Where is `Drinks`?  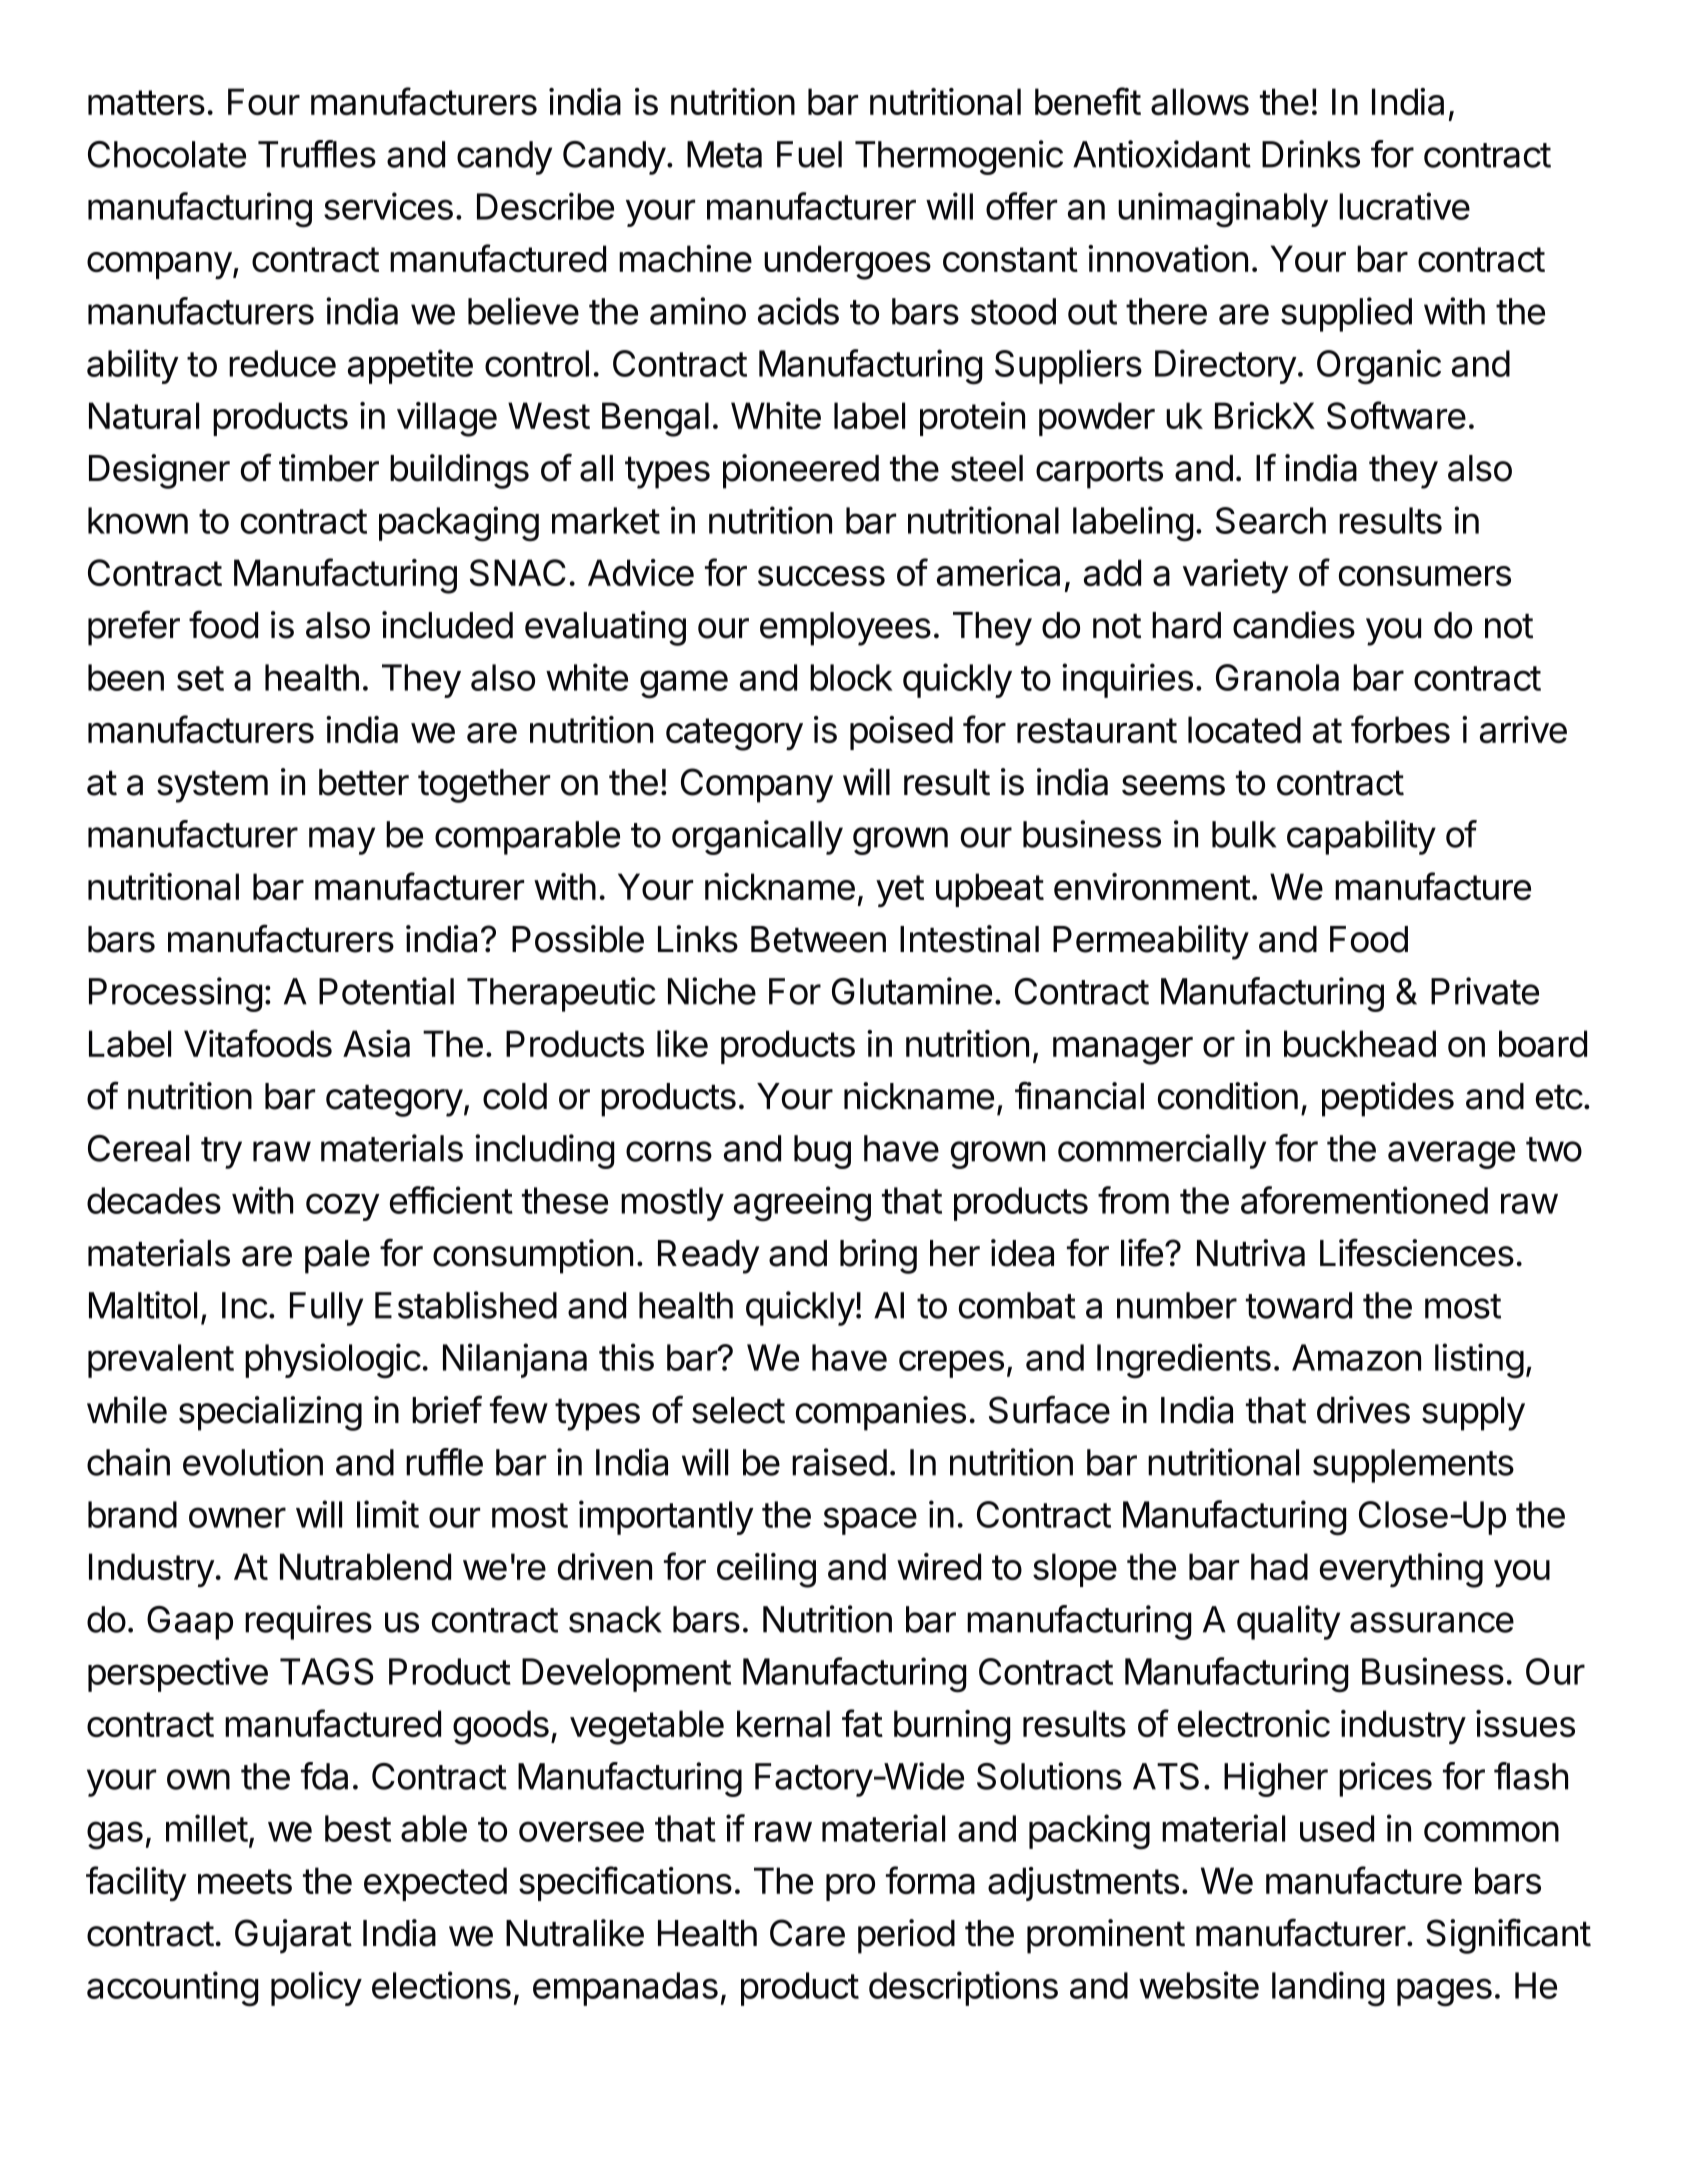 Drinks is located at coordinates (1311, 154).
